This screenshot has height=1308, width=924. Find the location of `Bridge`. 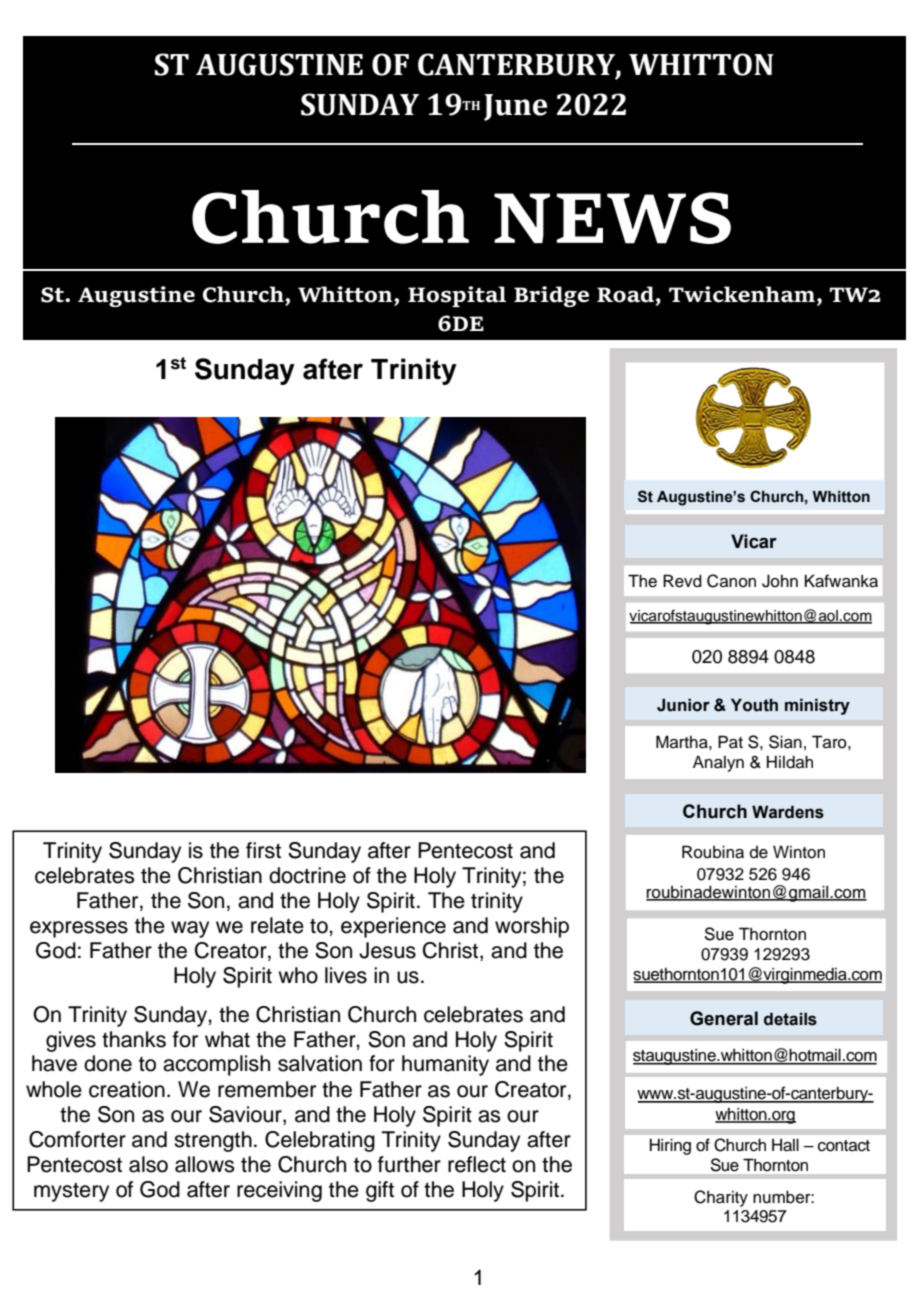

Bridge is located at coordinates (551, 296).
